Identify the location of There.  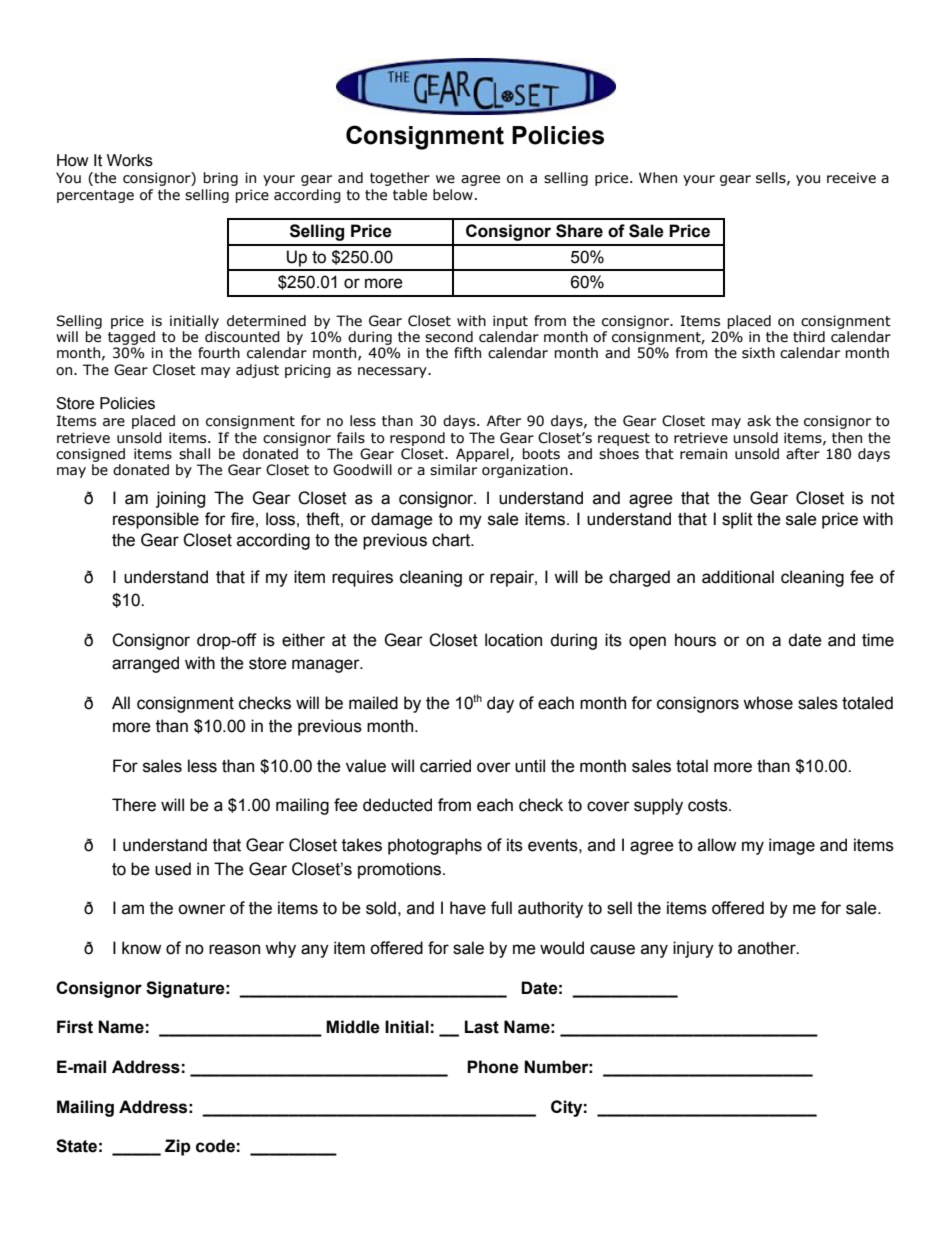
(134, 805).
